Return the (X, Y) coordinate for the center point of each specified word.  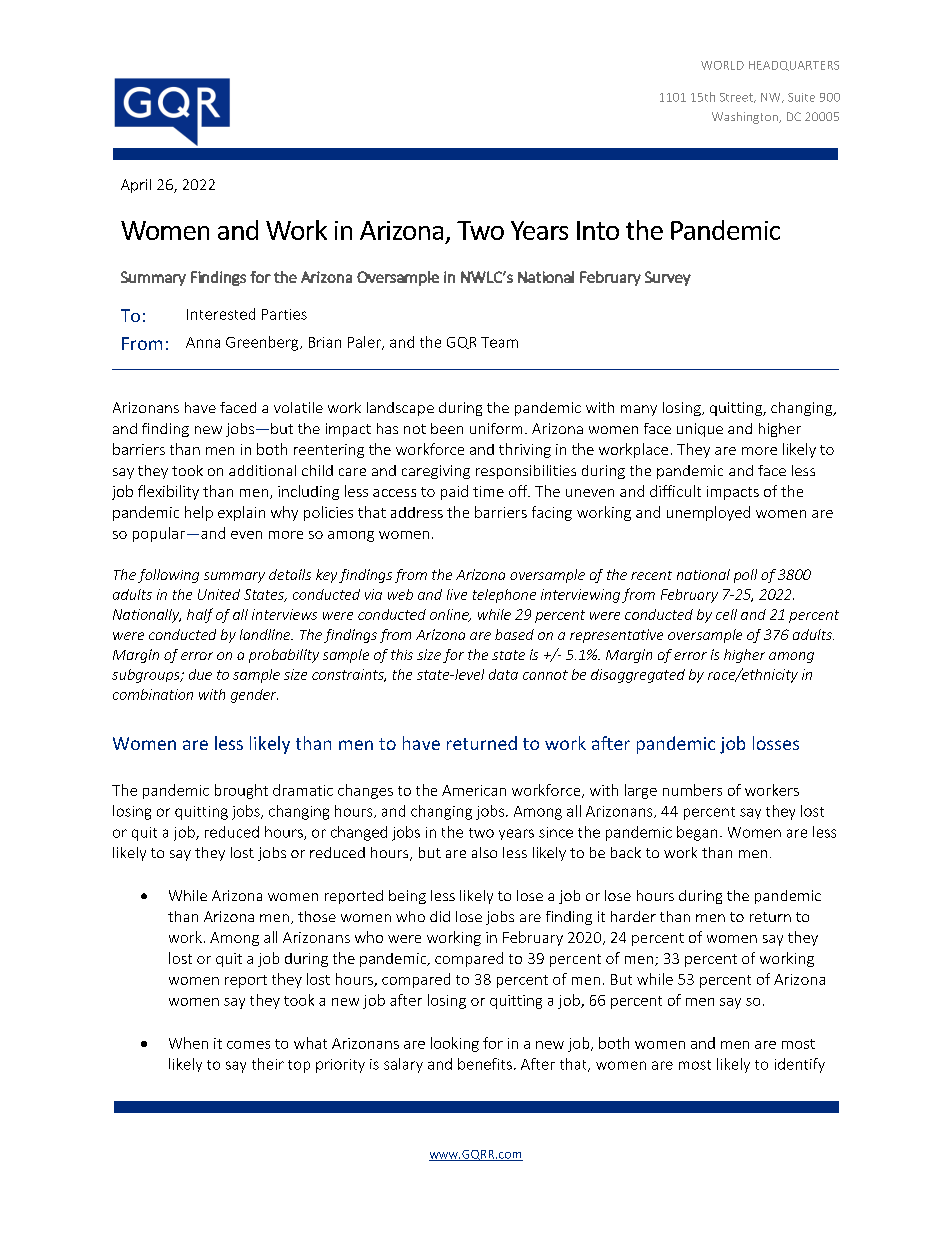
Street (737, 98)
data (503, 674)
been (447, 428)
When (188, 1043)
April (136, 186)
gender (254, 696)
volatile (298, 407)
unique (700, 430)
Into (598, 230)
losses (776, 743)
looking (455, 1044)
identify (800, 1065)
